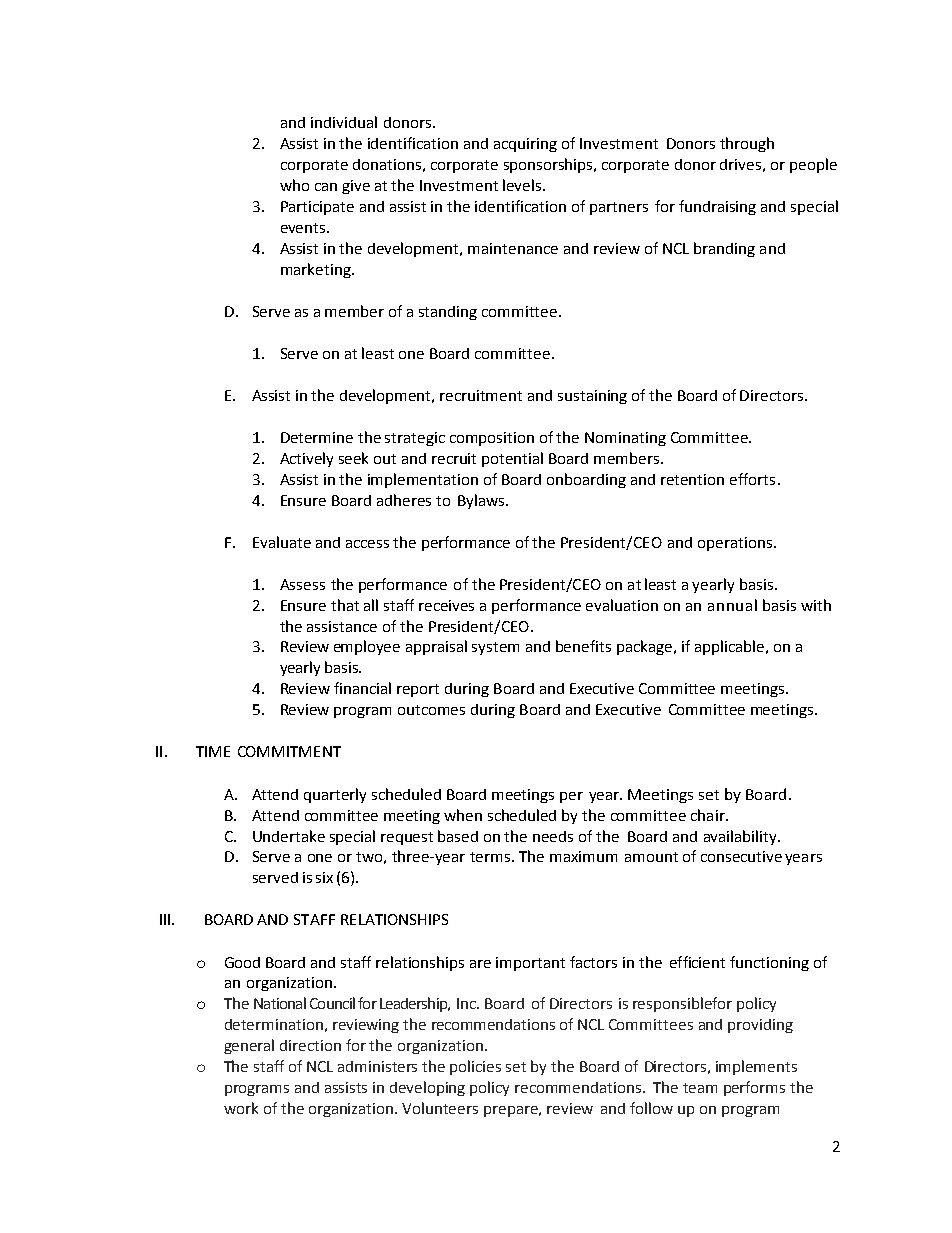 This screenshot has height=1233, width=952. I want to click on annual, so click(732, 605).
